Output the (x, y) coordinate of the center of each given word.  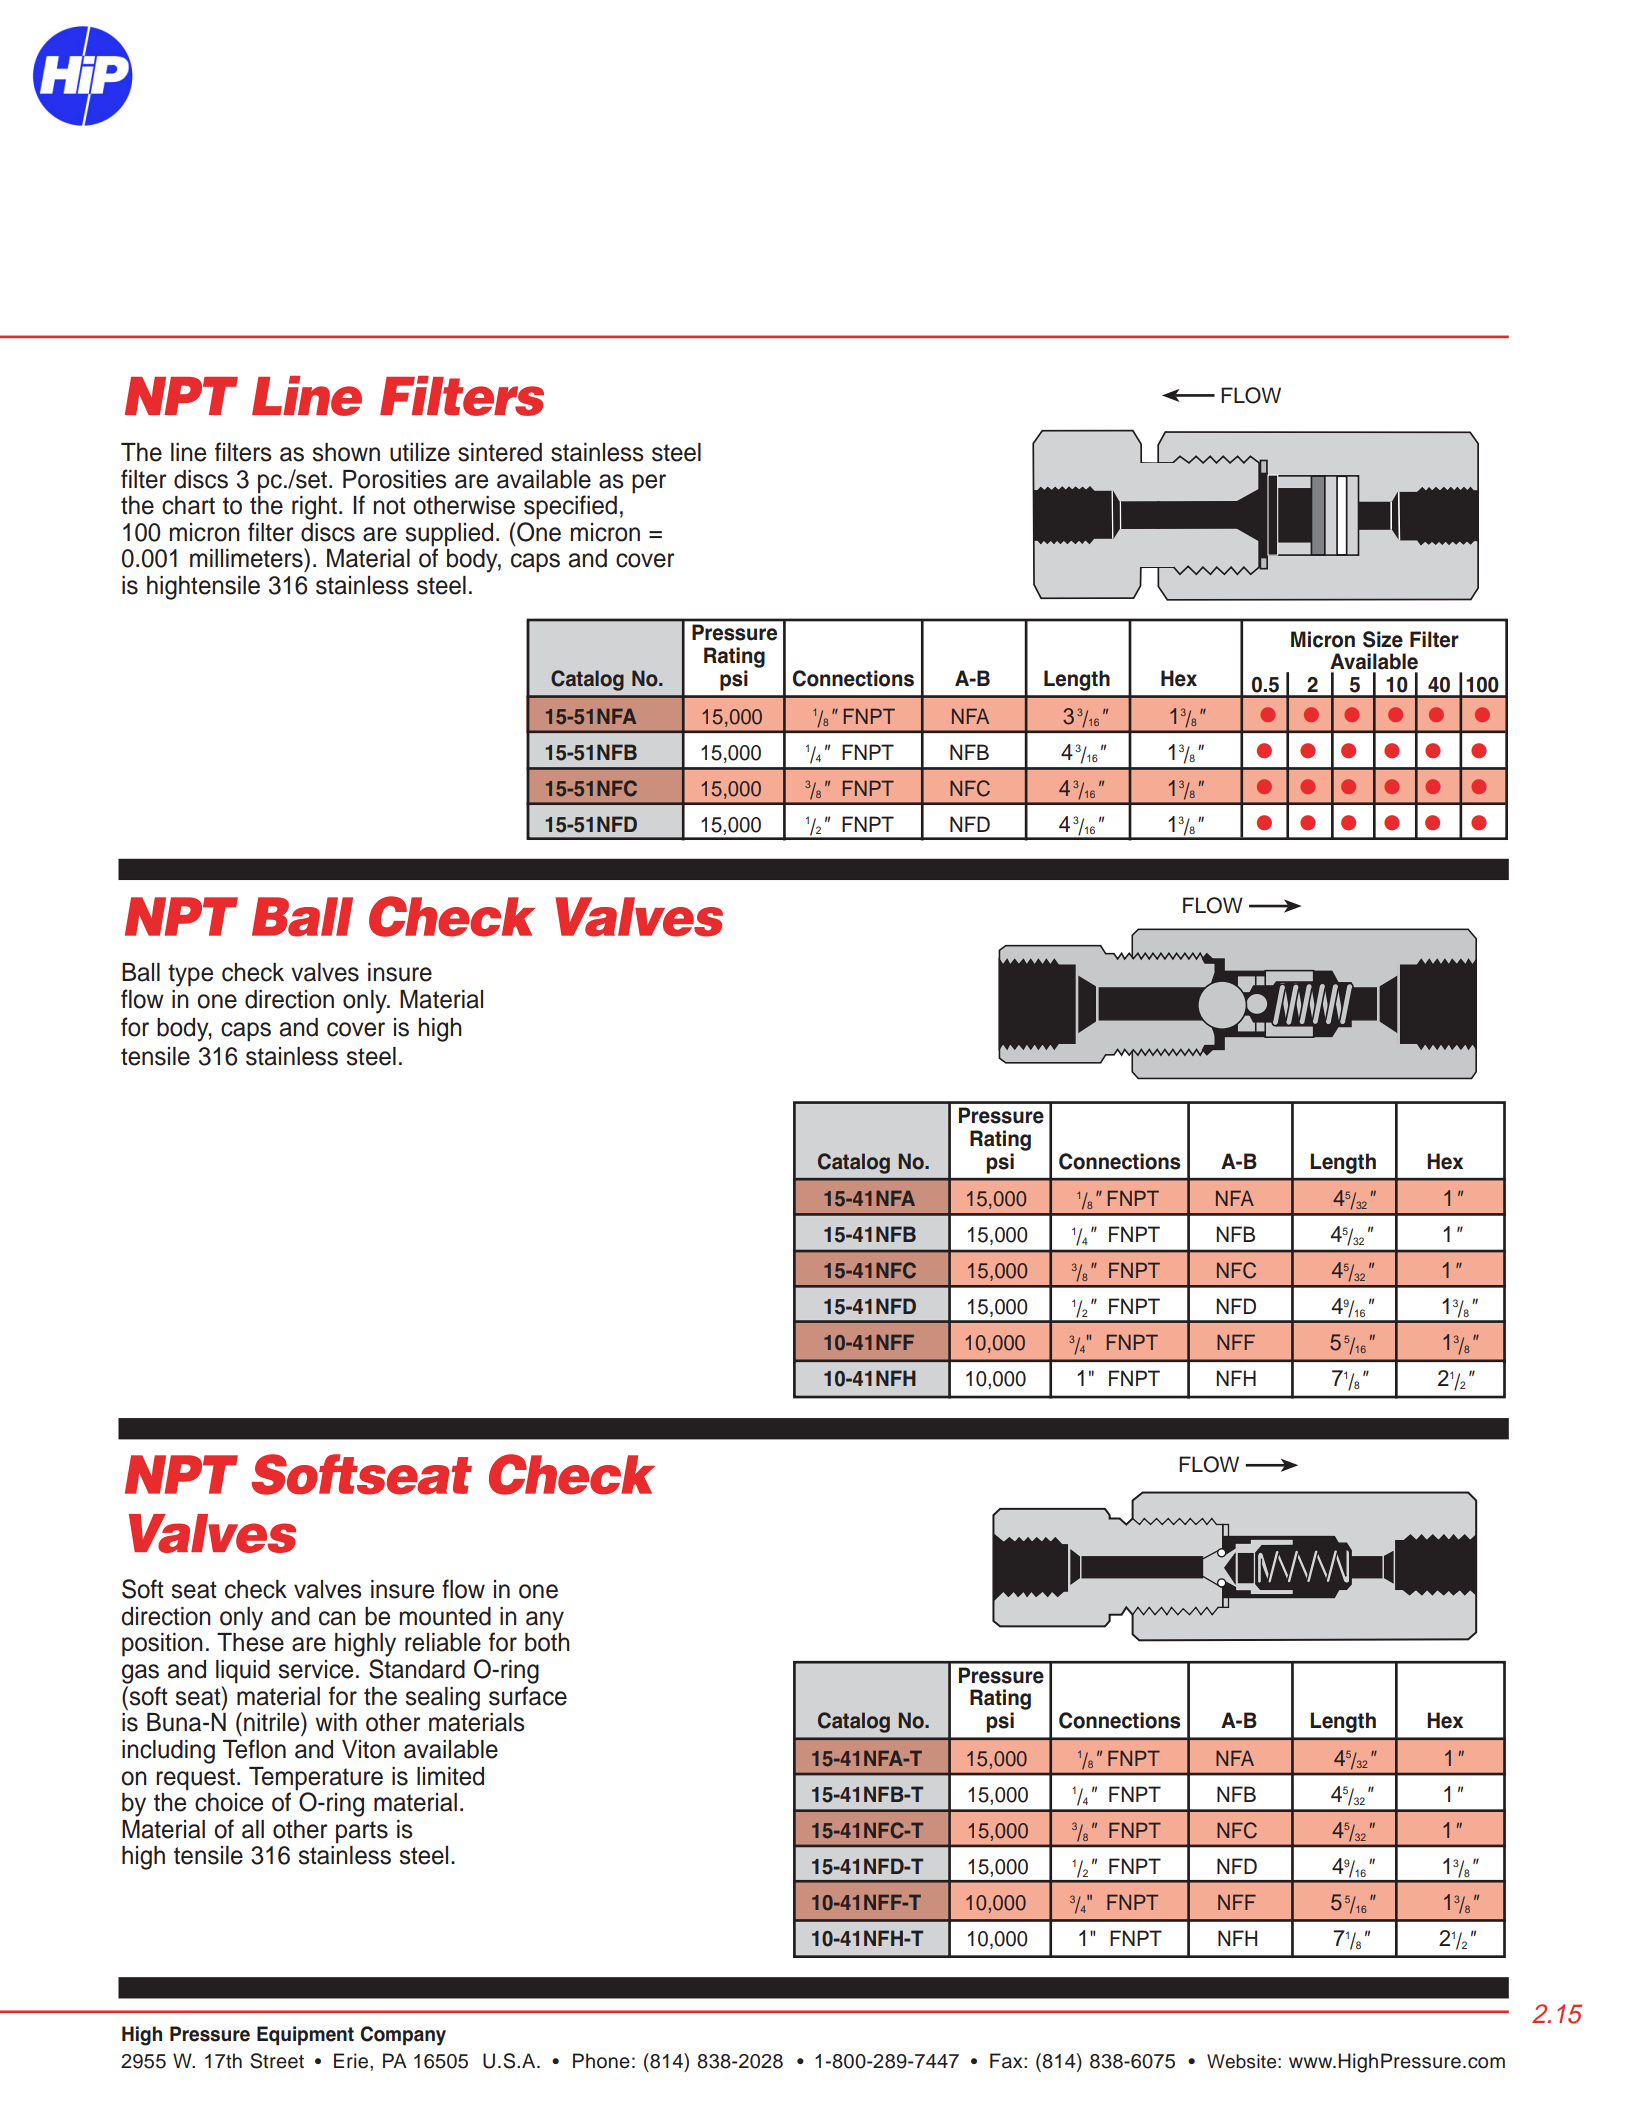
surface (528, 1696)
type (190, 975)
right (316, 508)
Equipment (305, 2036)
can (337, 1618)
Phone (601, 2061)
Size (1383, 639)
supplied (449, 535)
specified (570, 507)
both (547, 1642)
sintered (500, 452)
